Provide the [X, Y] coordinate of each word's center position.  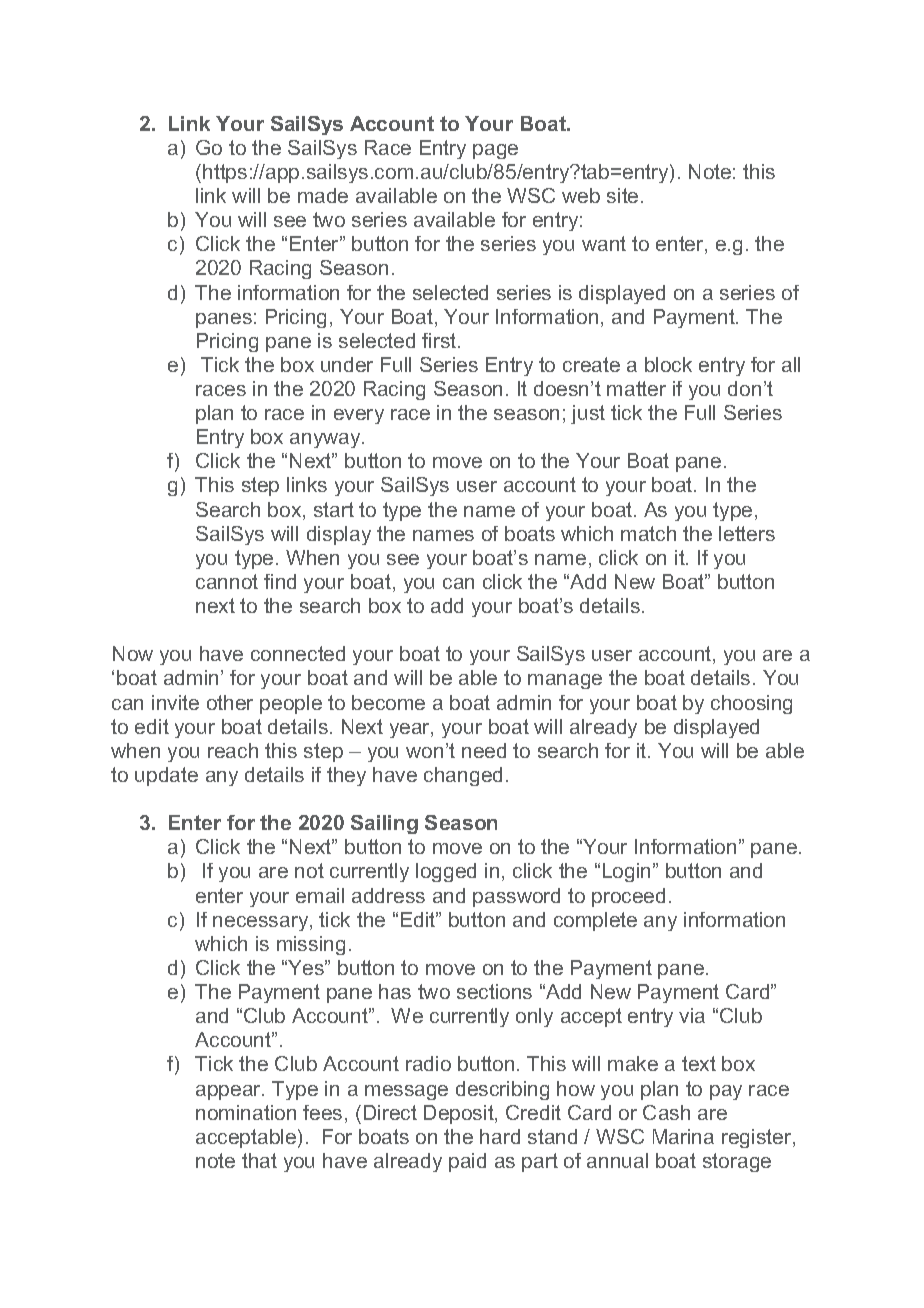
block [668, 364]
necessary [262, 923]
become [388, 702]
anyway [326, 440]
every [359, 416]
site [622, 195]
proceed [628, 897]
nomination [246, 1112]
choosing [751, 704]
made [323, 195]
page [495, 151]
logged [446, 872]
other [230, 702]
